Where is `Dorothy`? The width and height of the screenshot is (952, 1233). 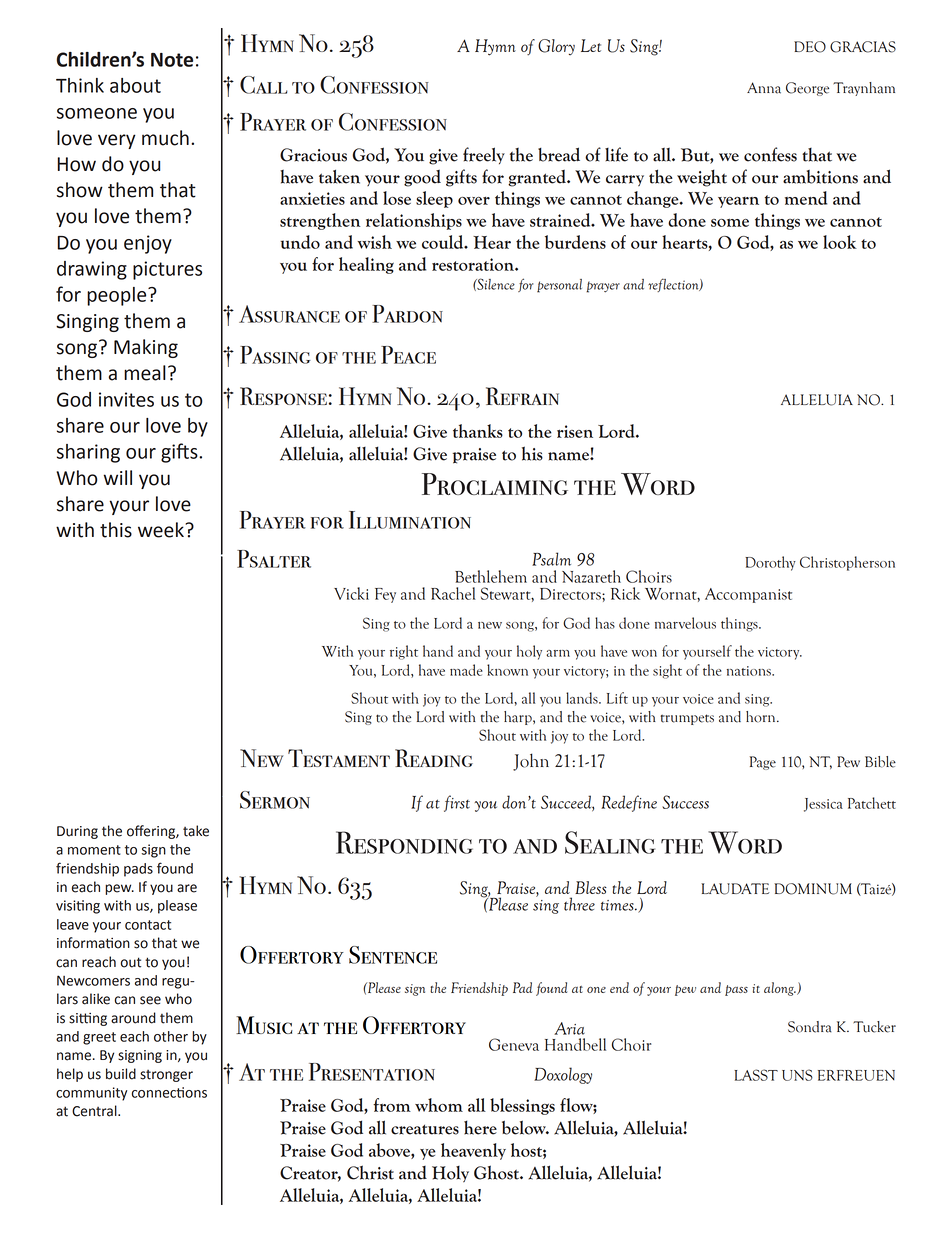
Dorothy is located at coordinates (770, 563).
